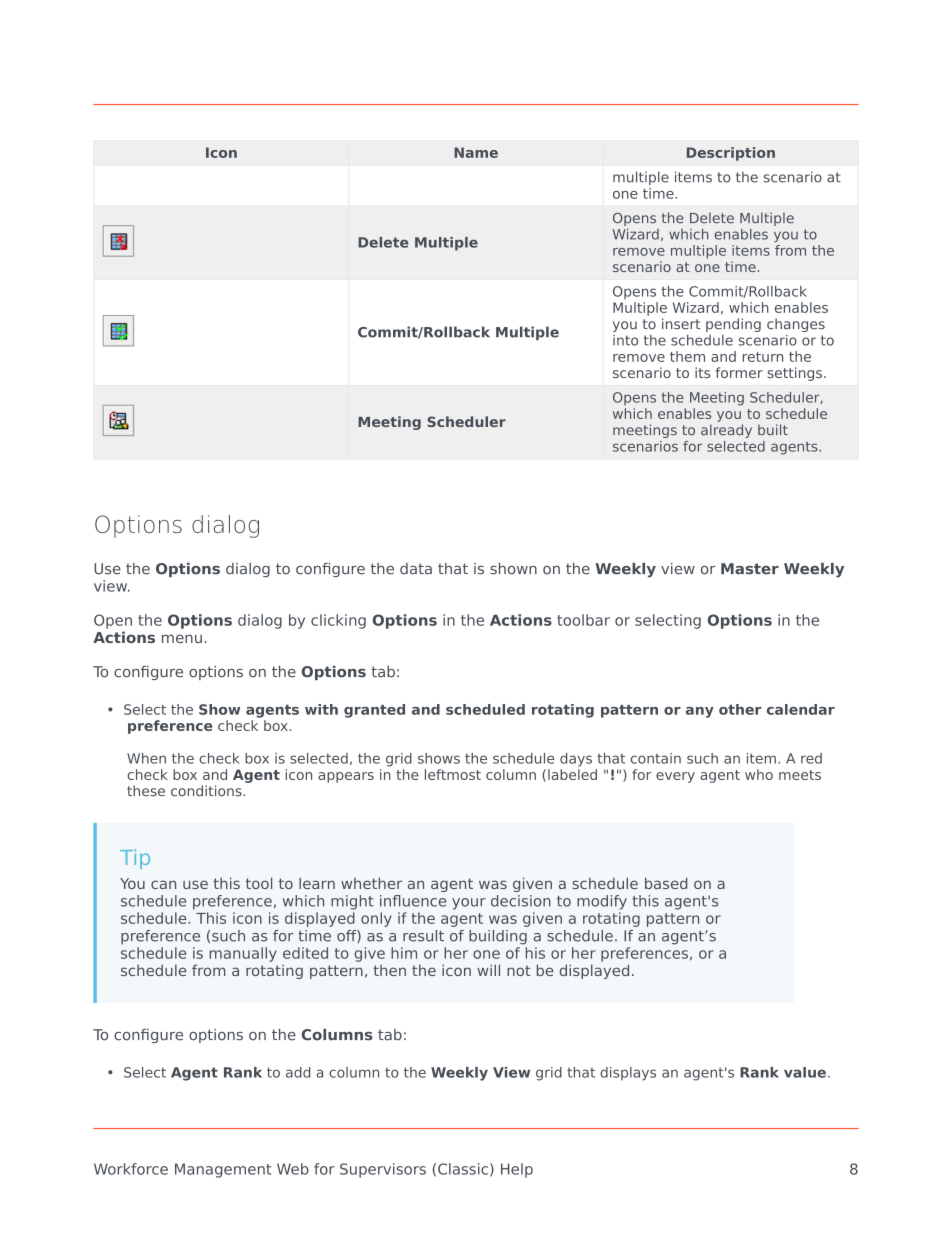 This page has height=1233, width=952. What do you see at coordinates (223, 1170) in the page?
I see `Management` at bounding box center [223, 1170].
